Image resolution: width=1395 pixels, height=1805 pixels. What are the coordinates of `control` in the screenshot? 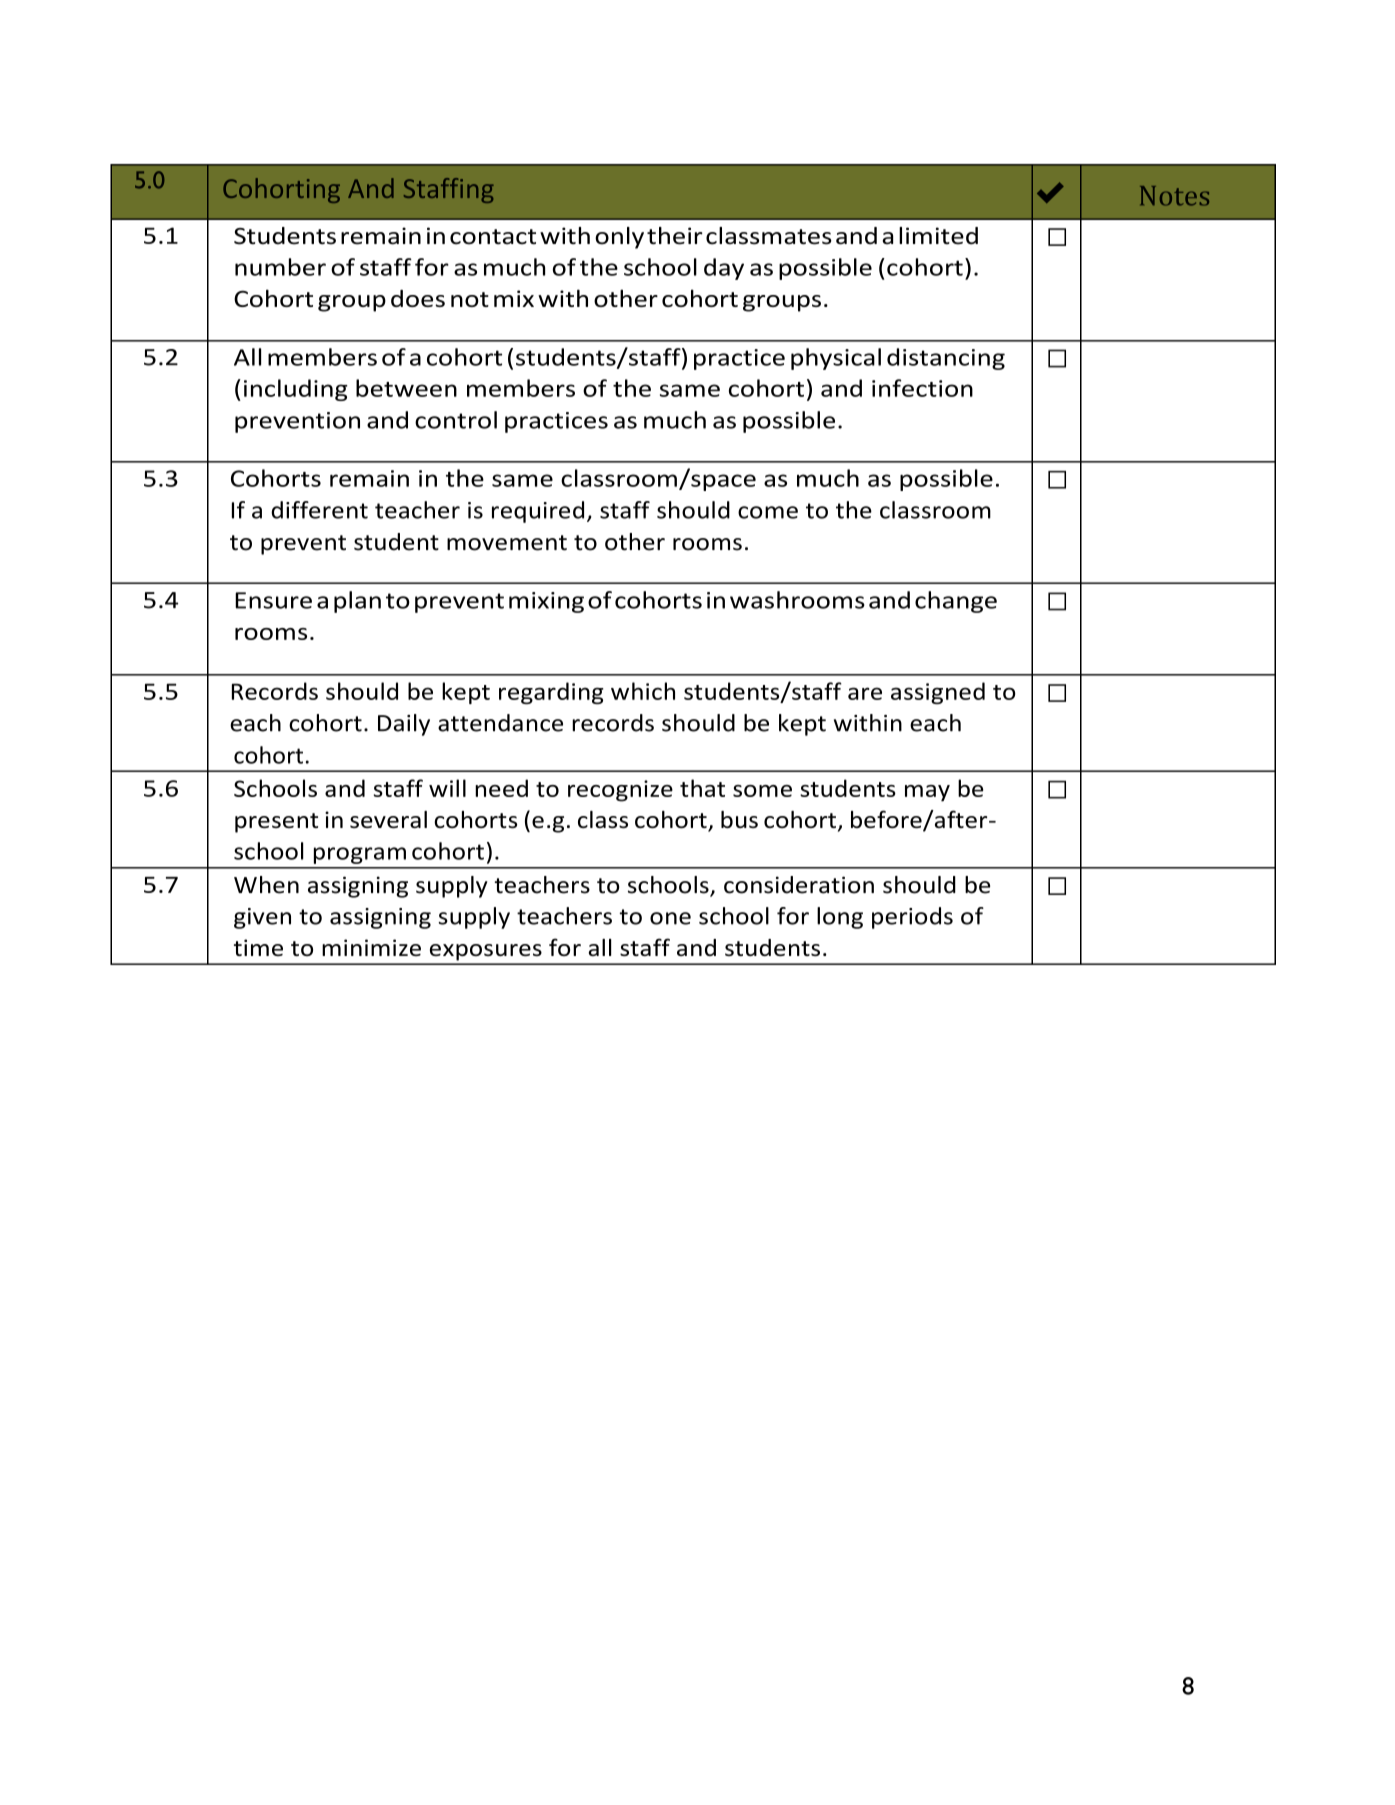 It's located at (456, 420).
